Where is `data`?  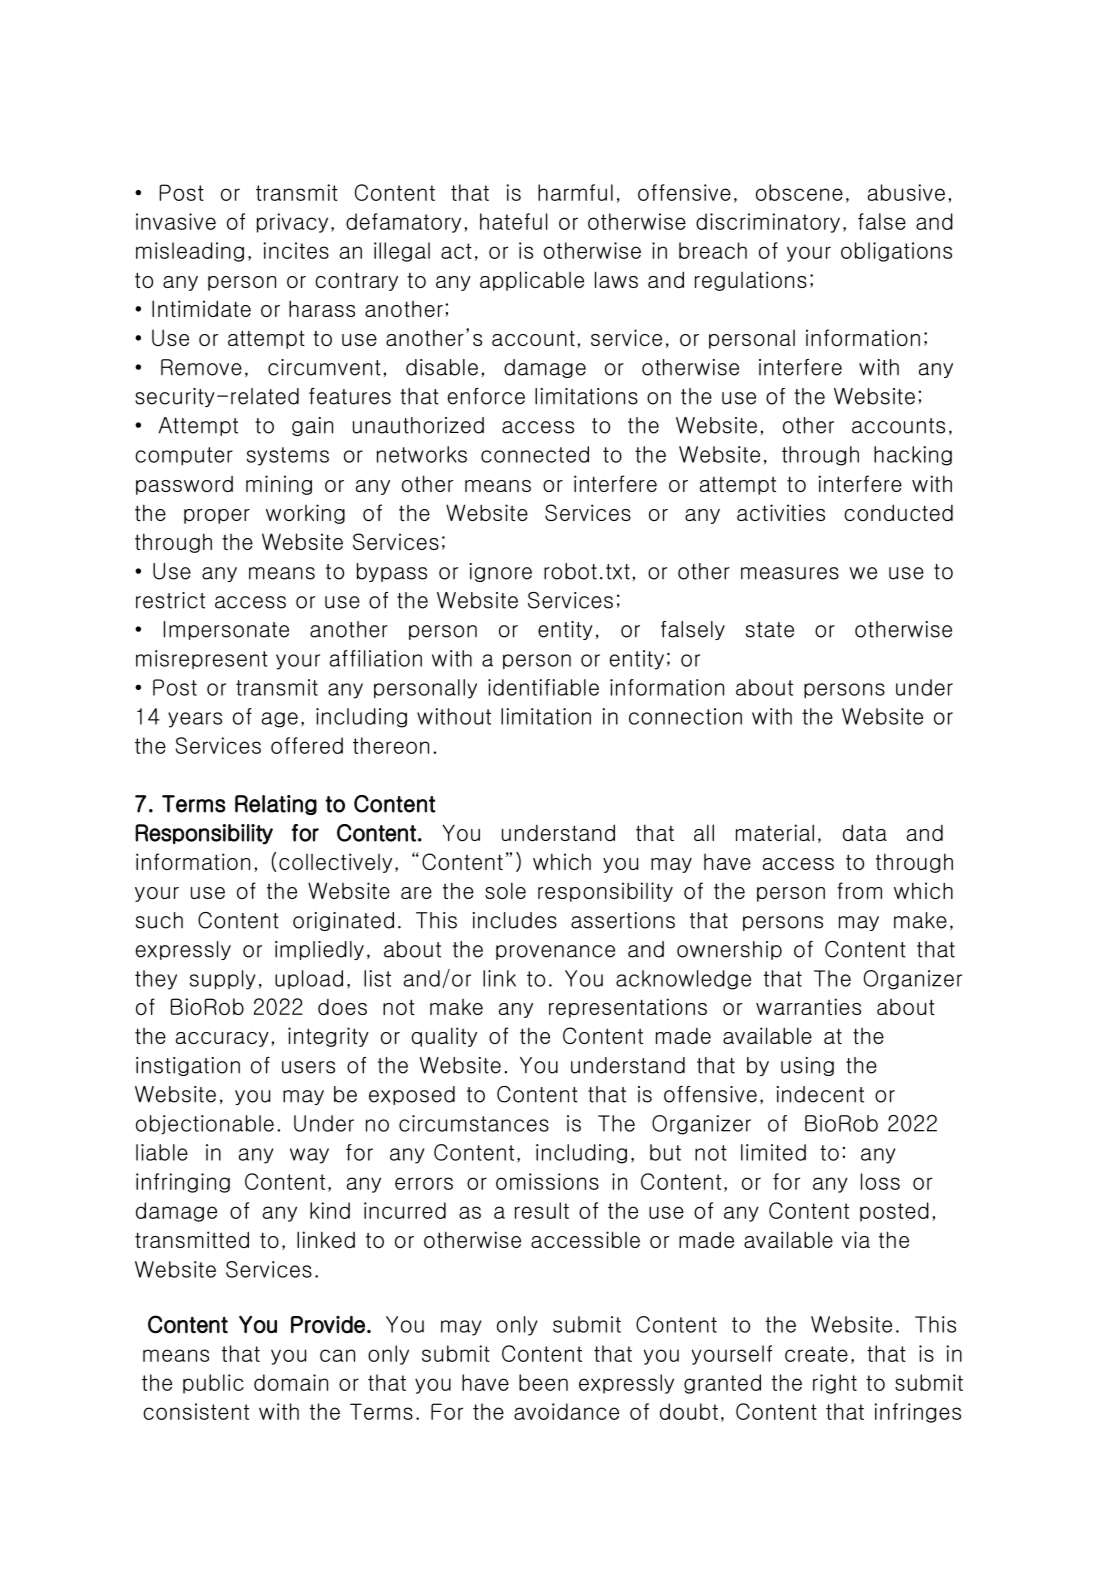 data is located at coordinates (865, 832).
